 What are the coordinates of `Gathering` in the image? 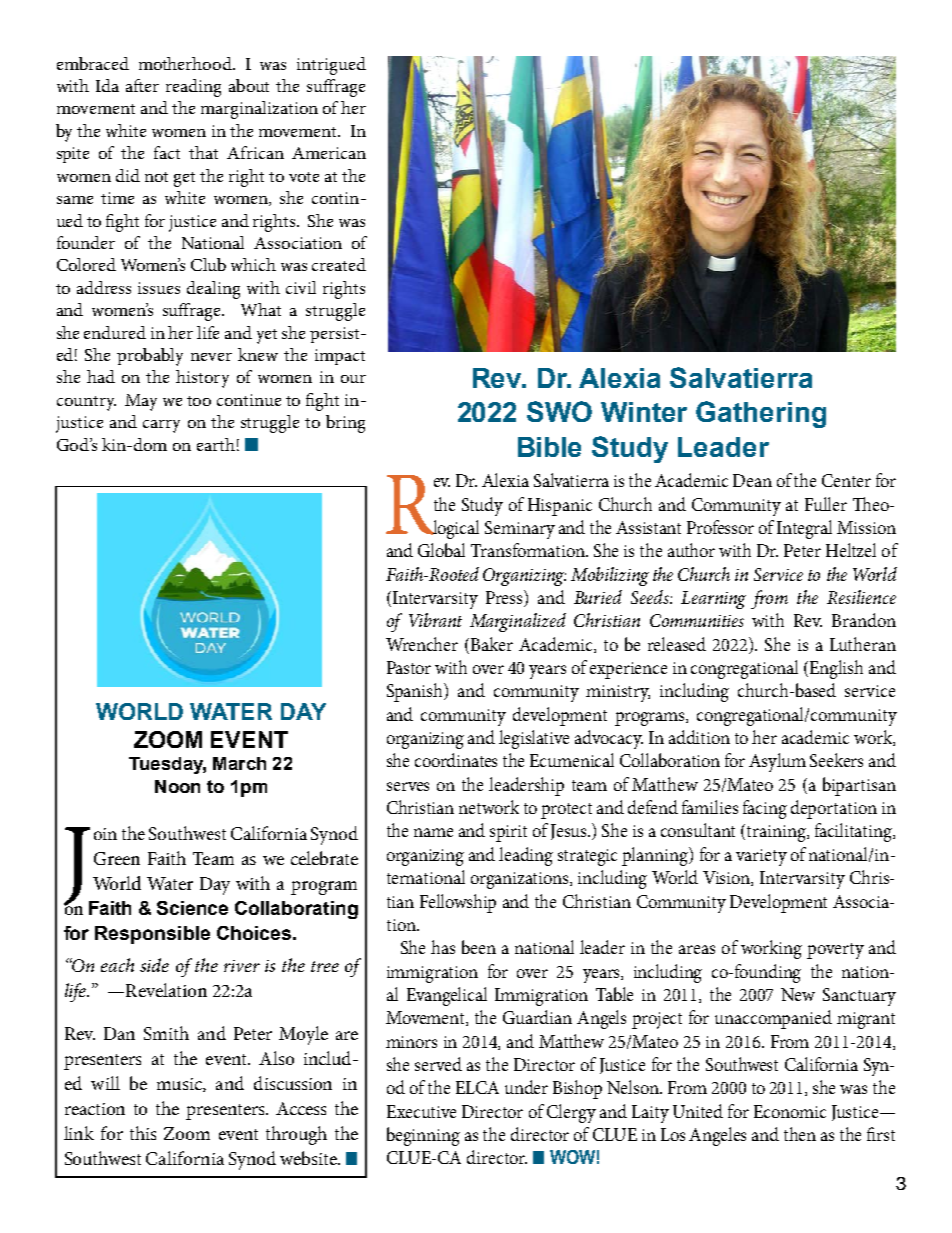 It's located at (761, 414).
